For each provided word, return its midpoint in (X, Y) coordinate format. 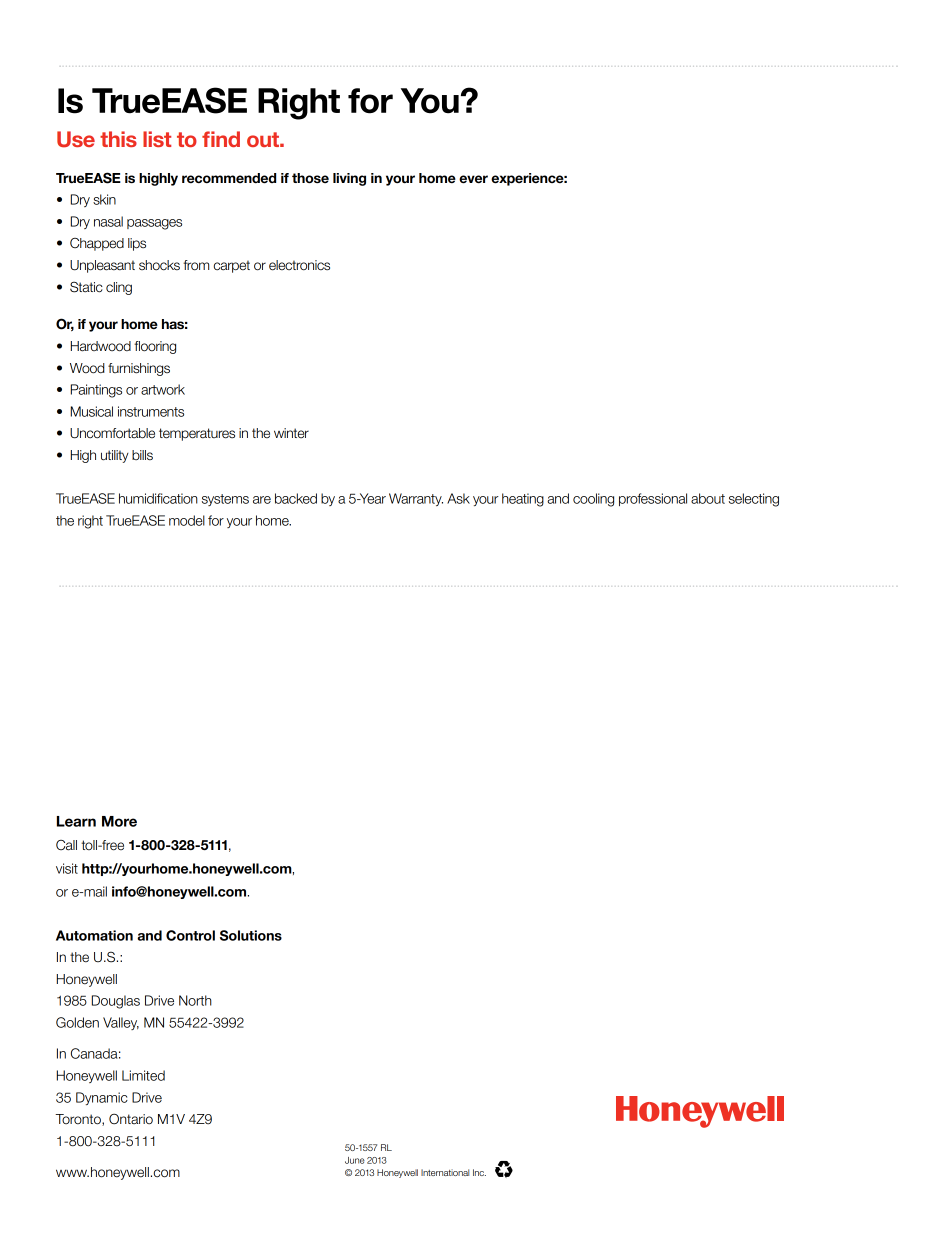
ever (473, 179)
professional (653, 499)
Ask (458, 498)
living (349, 179)
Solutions (251, 935)
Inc (479, 1172)
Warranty (416, 499)
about (708, 498)
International (445, 1172)
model (187, 520)
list (157, 139)
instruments (151, 411)
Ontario (131, 1119)
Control (190, 935)
